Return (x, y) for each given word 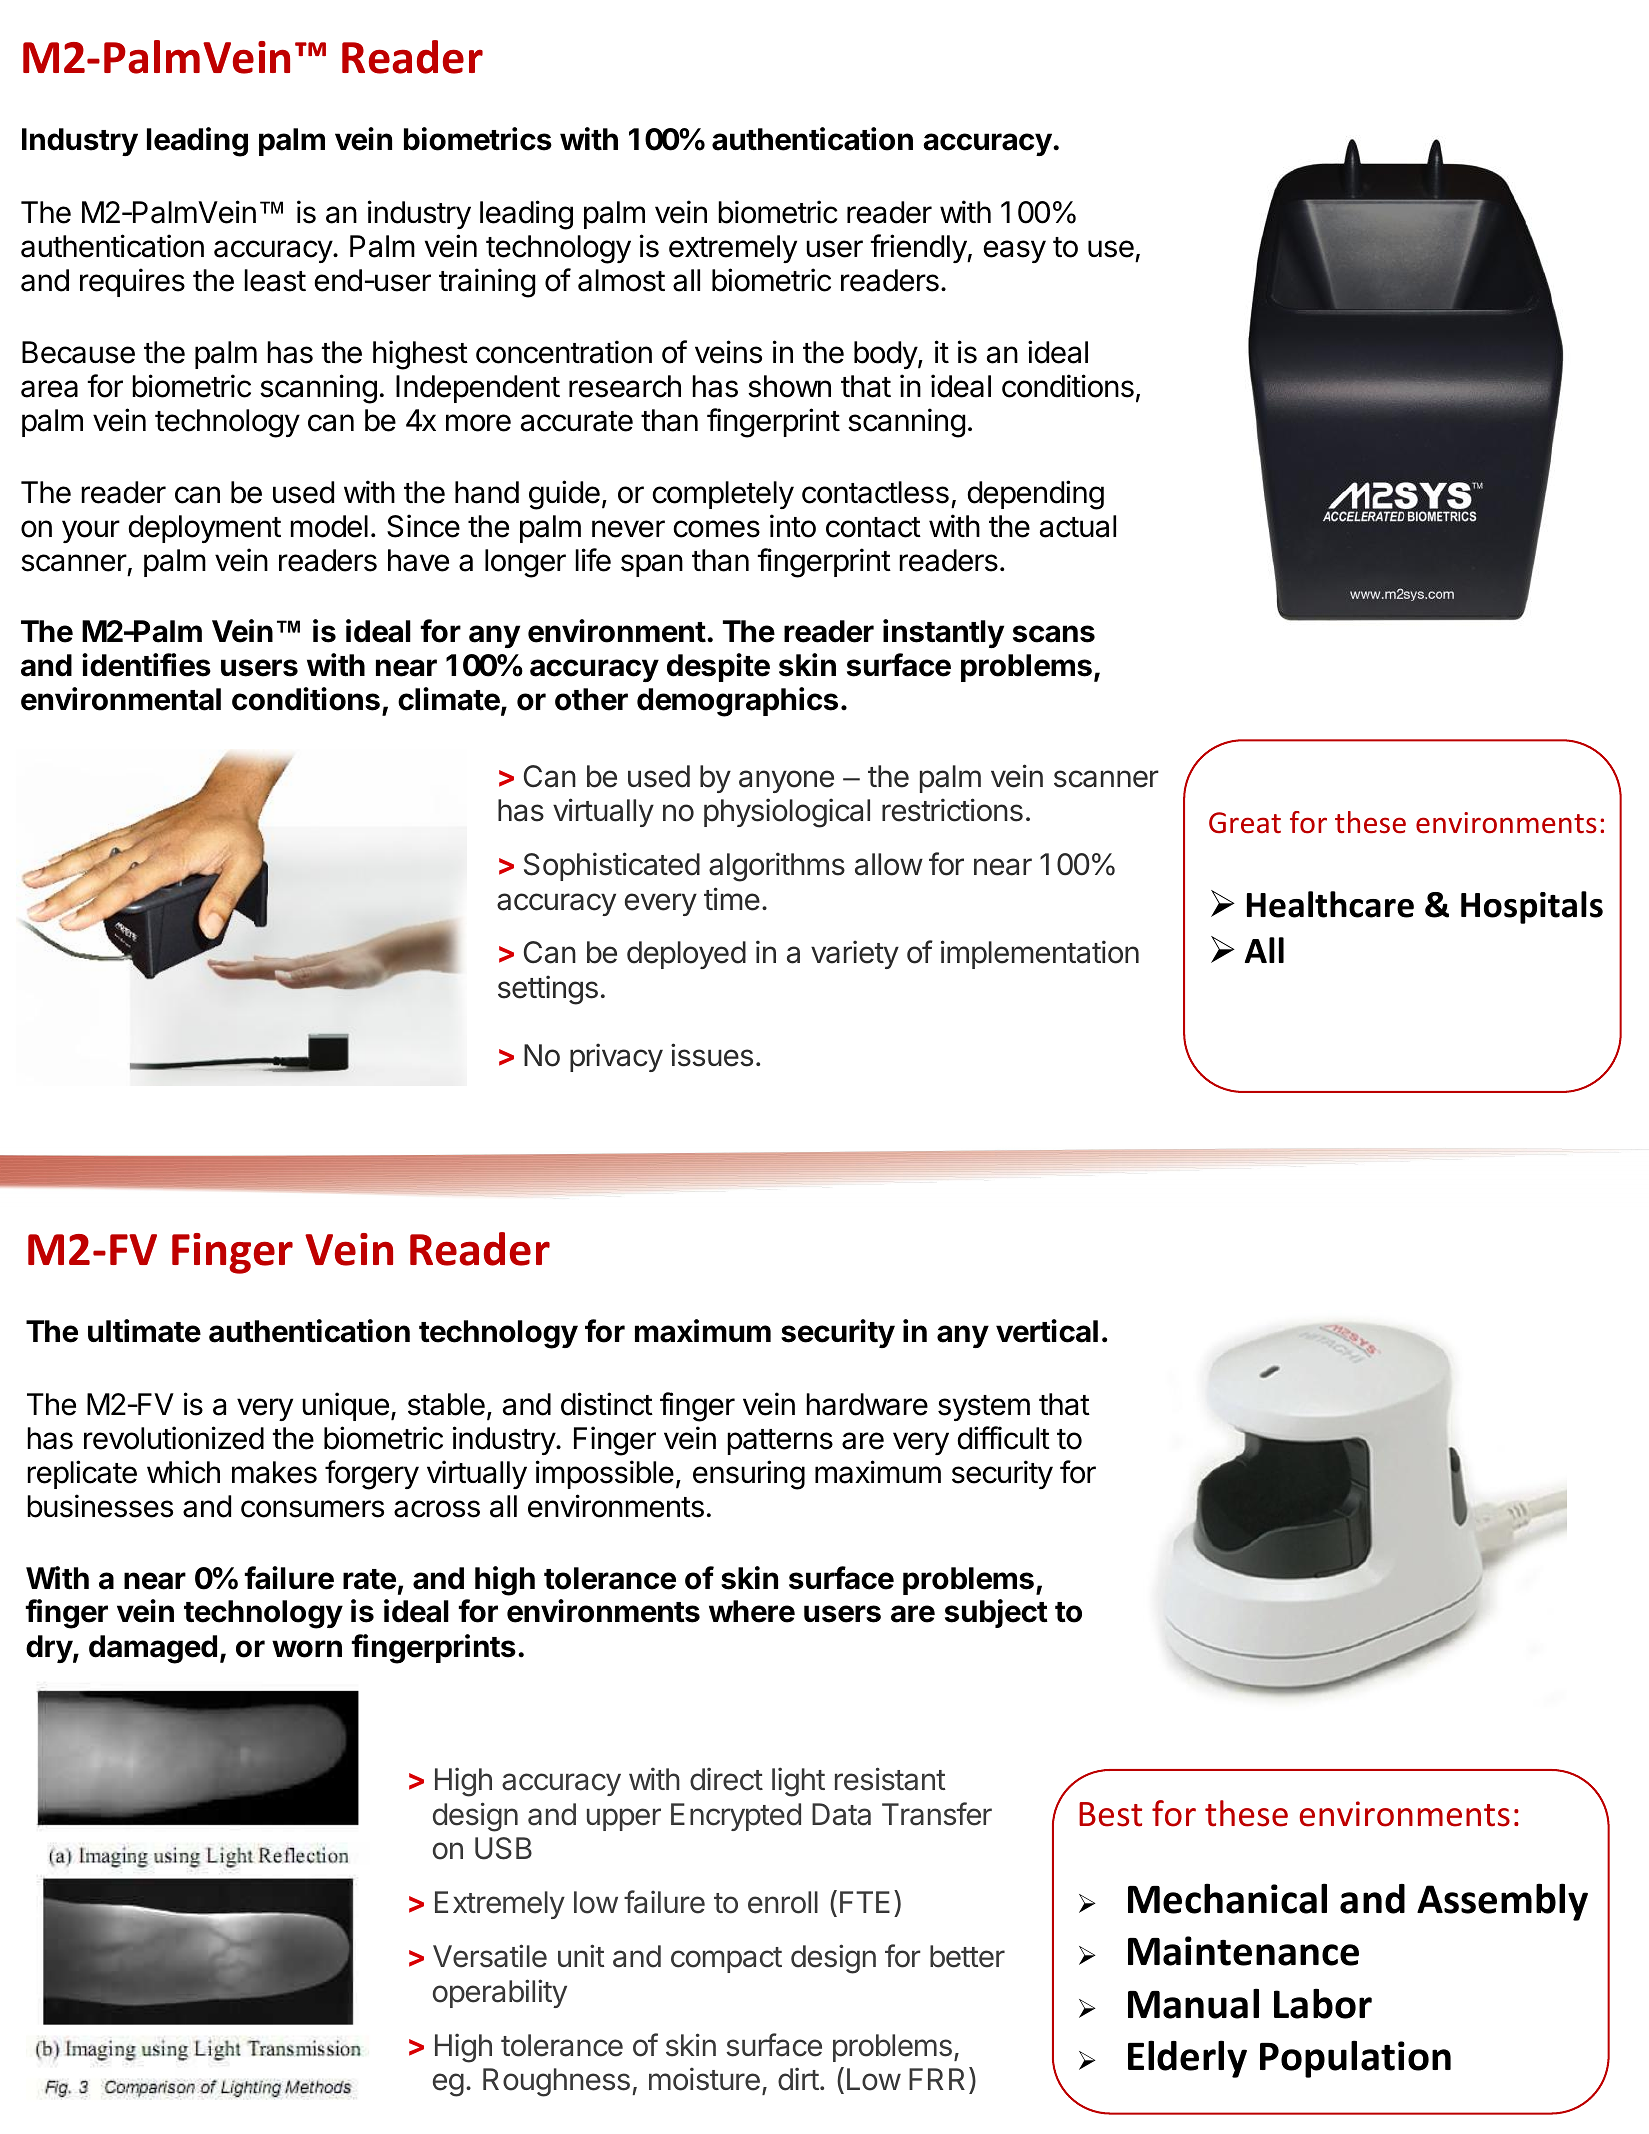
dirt (798, 2079)
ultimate (144, 1331)
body (886, 355)
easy (1014, 251)
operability (500, 1993)
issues (712, 1055)
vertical (1047, 1331)
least (275, 280)
